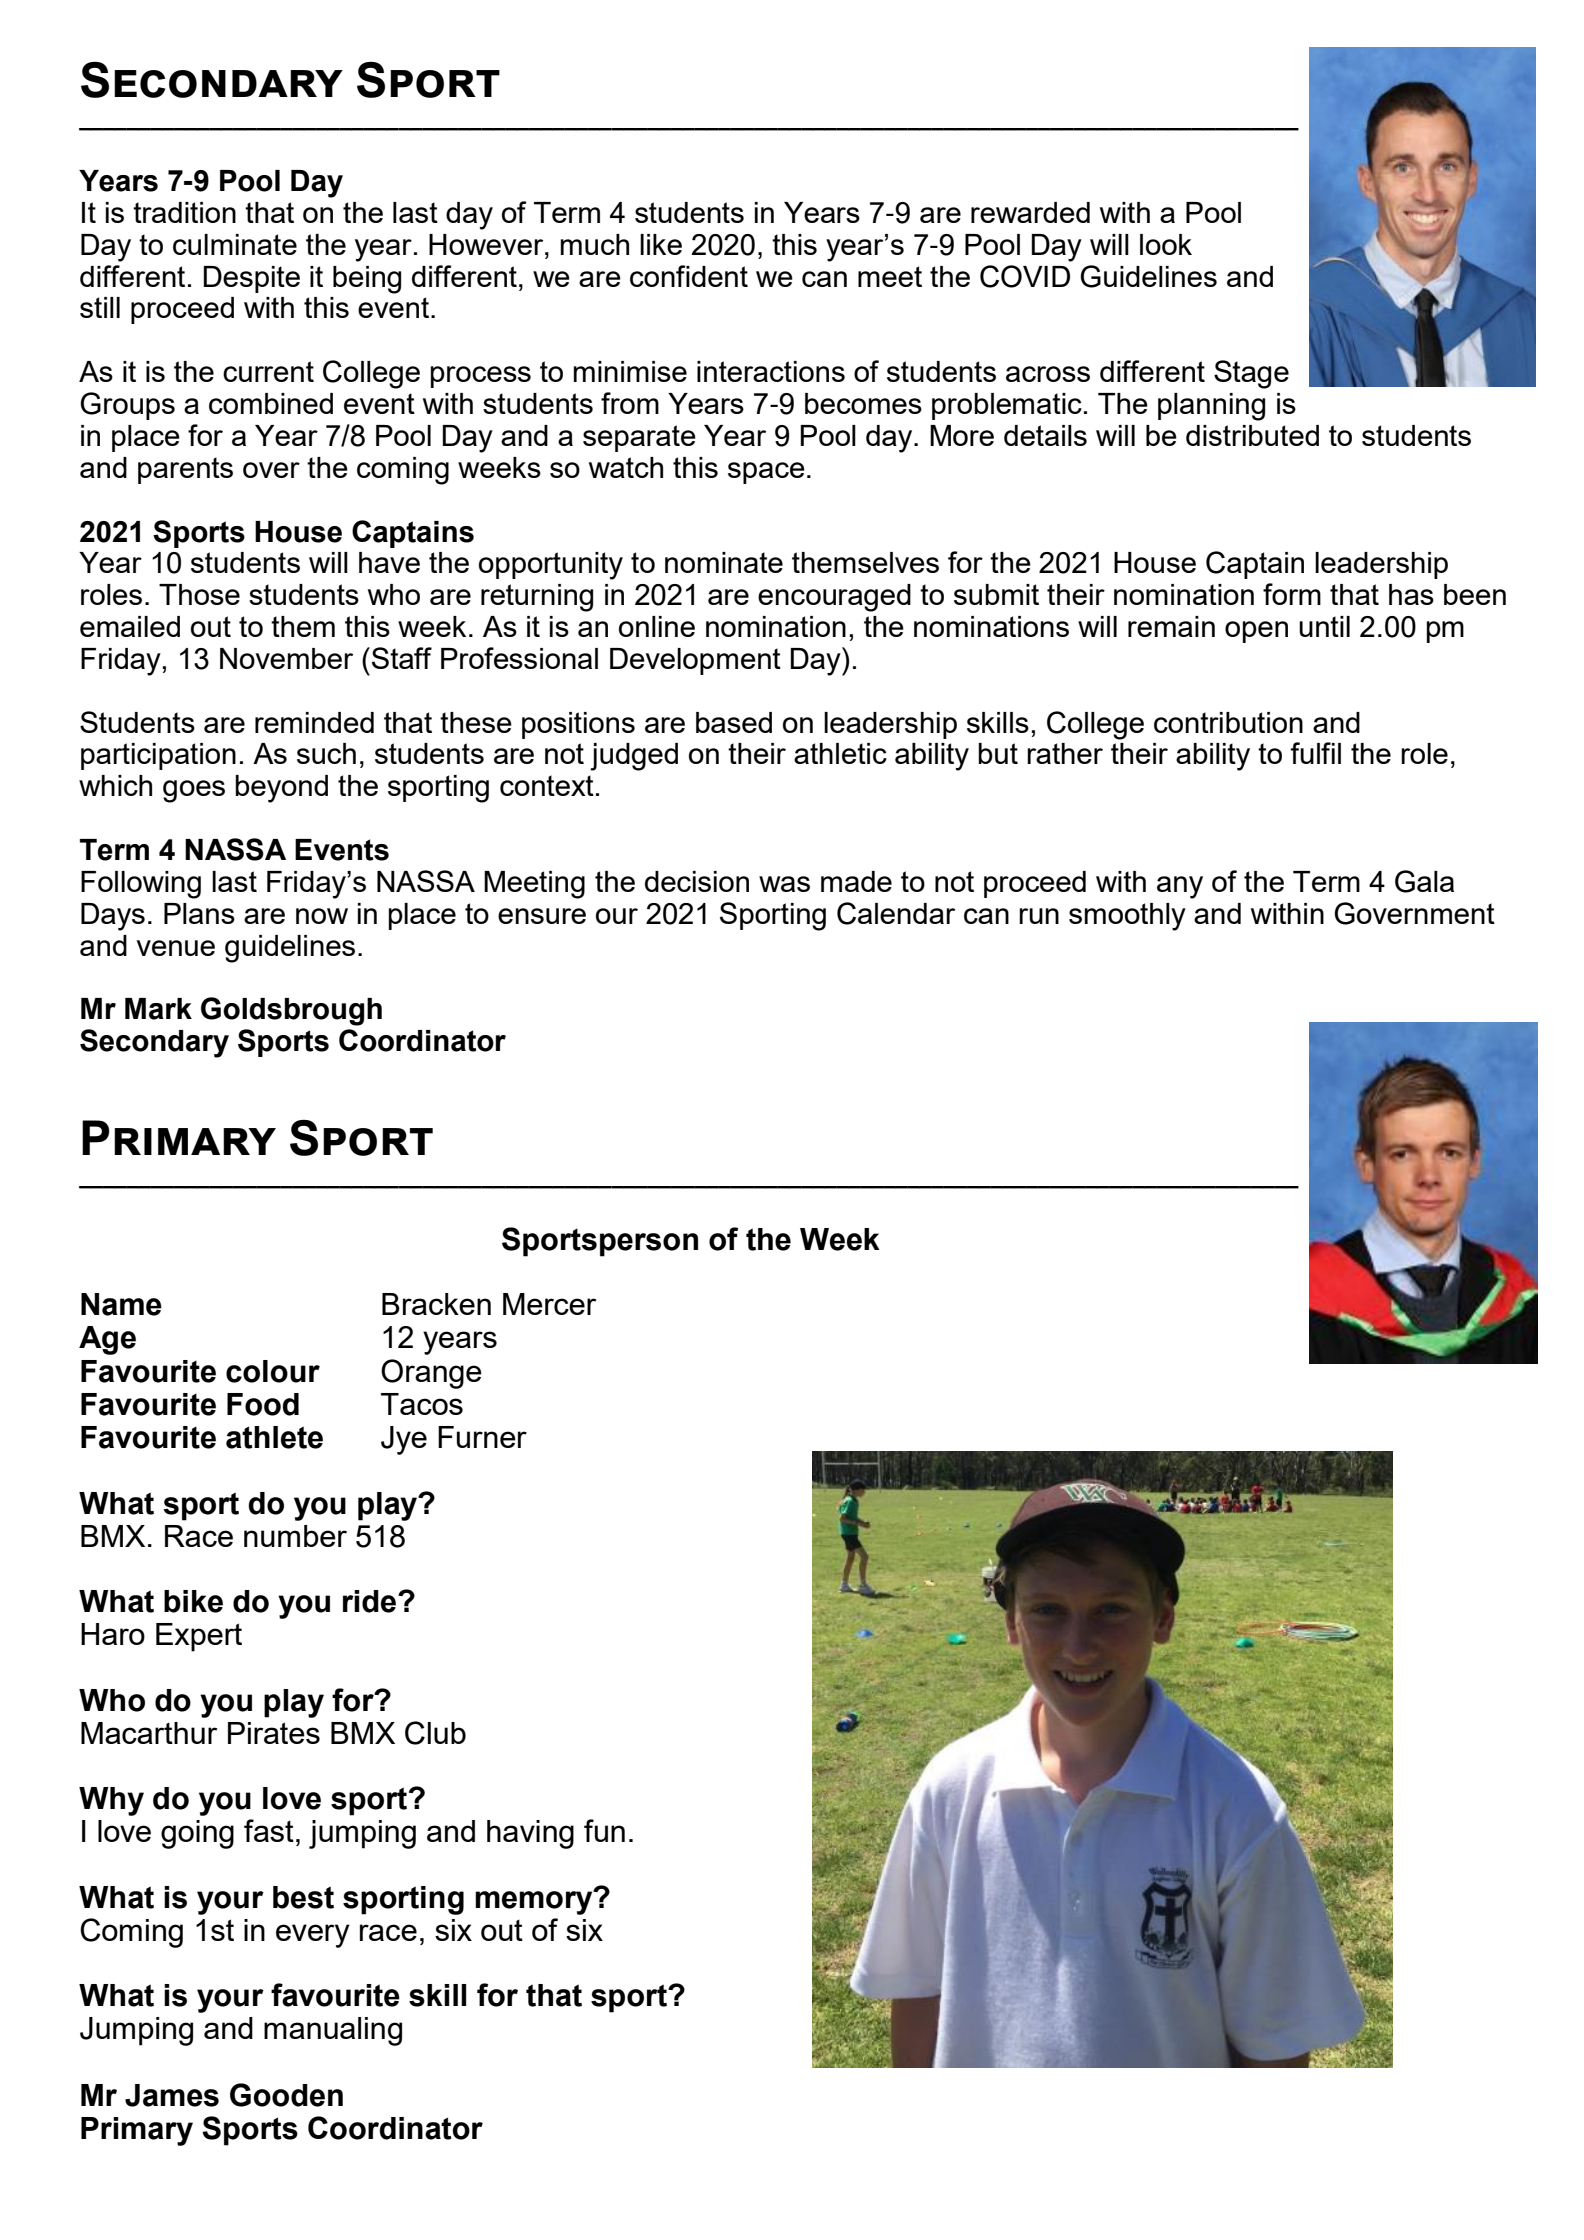 This image has height=2240, width=1584. I want to click on look, so click(1166, 244).
